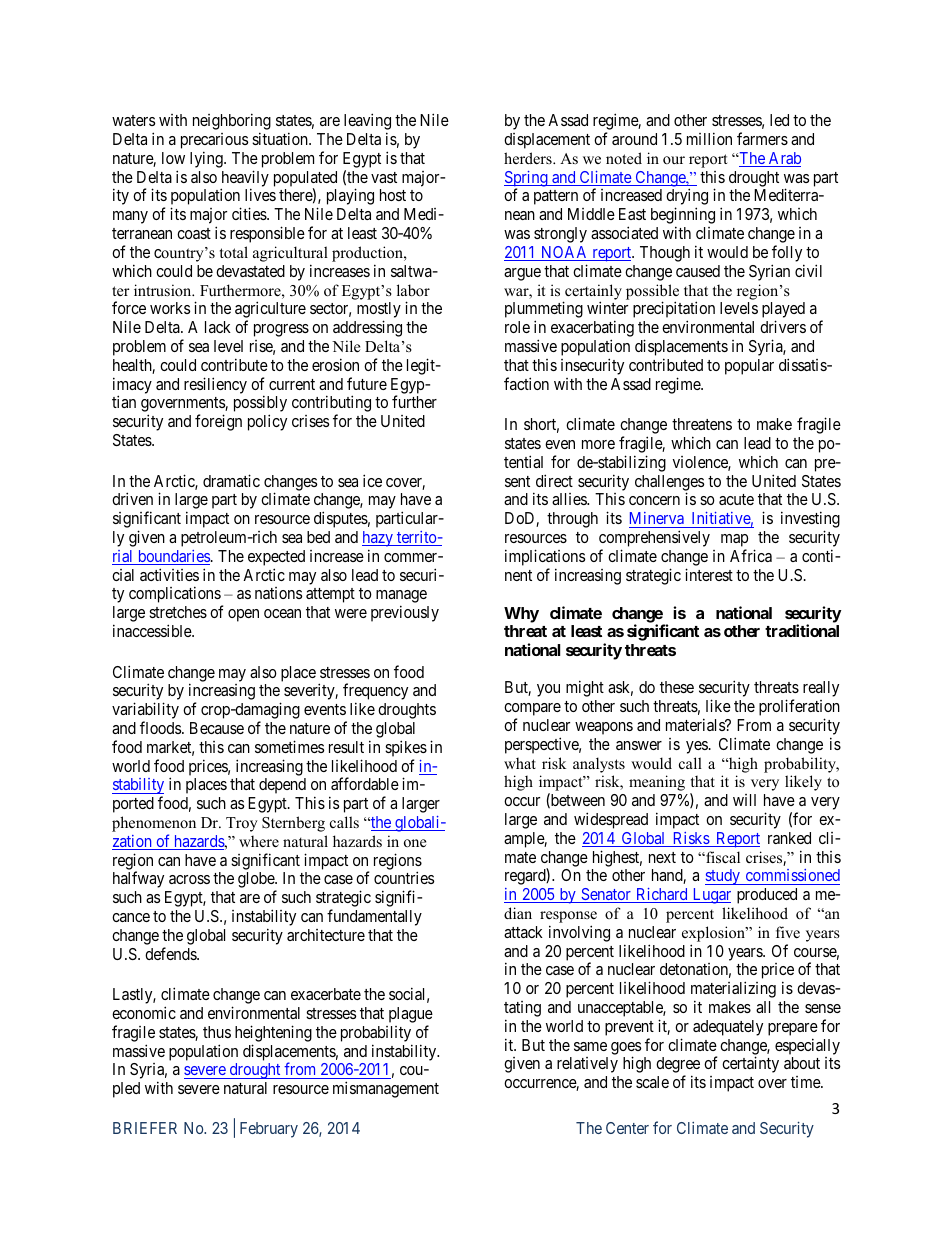  I want to click on popular, so click(749, 367).
